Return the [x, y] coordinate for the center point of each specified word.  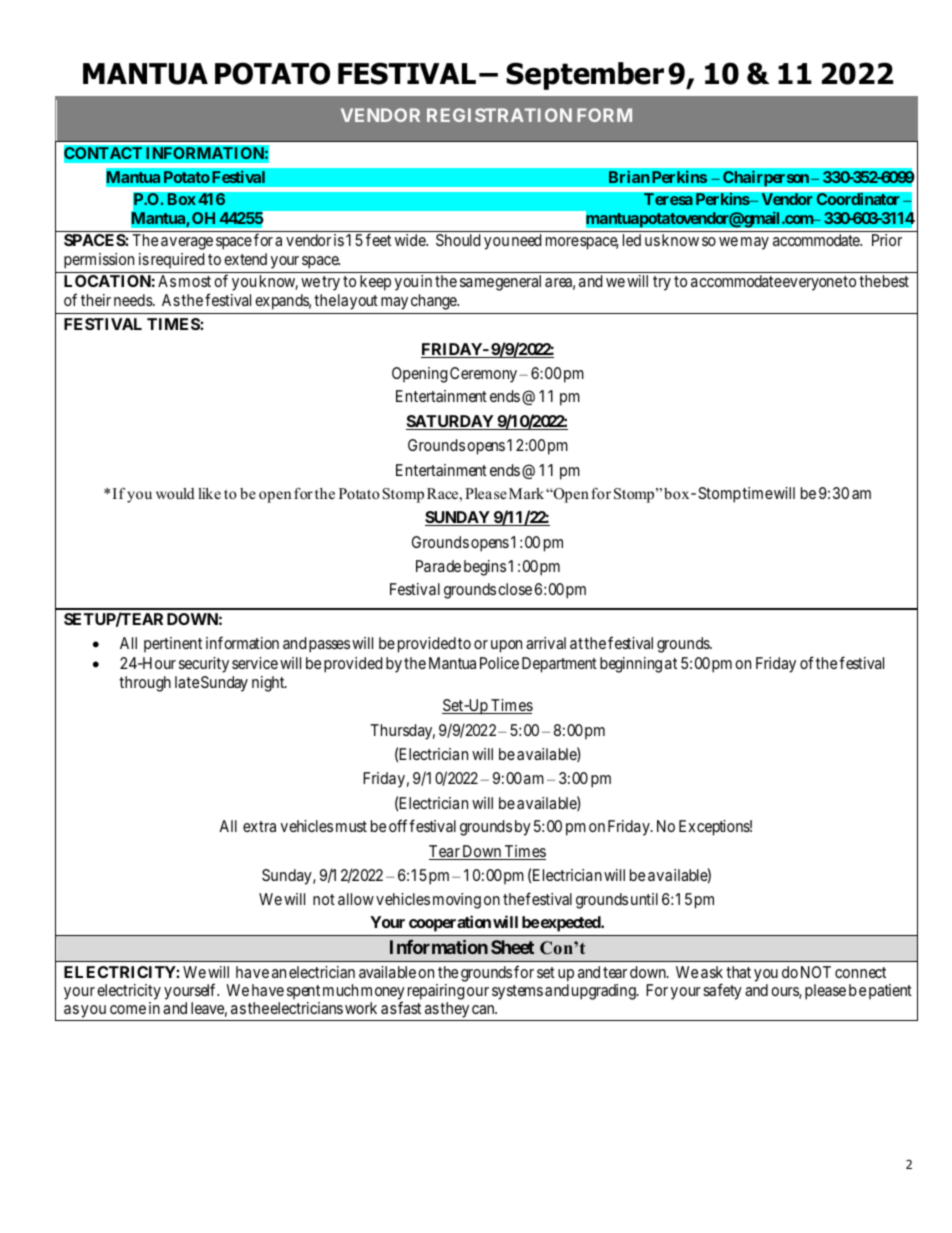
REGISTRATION [499, 115]
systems [517, 992]
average [187, 243]
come [128, 1009]
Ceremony [485, 375]
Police [499, 663]
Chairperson [767, 178]
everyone [811, 284]
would [175, 493]
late [187, 682]
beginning [631, 665]
